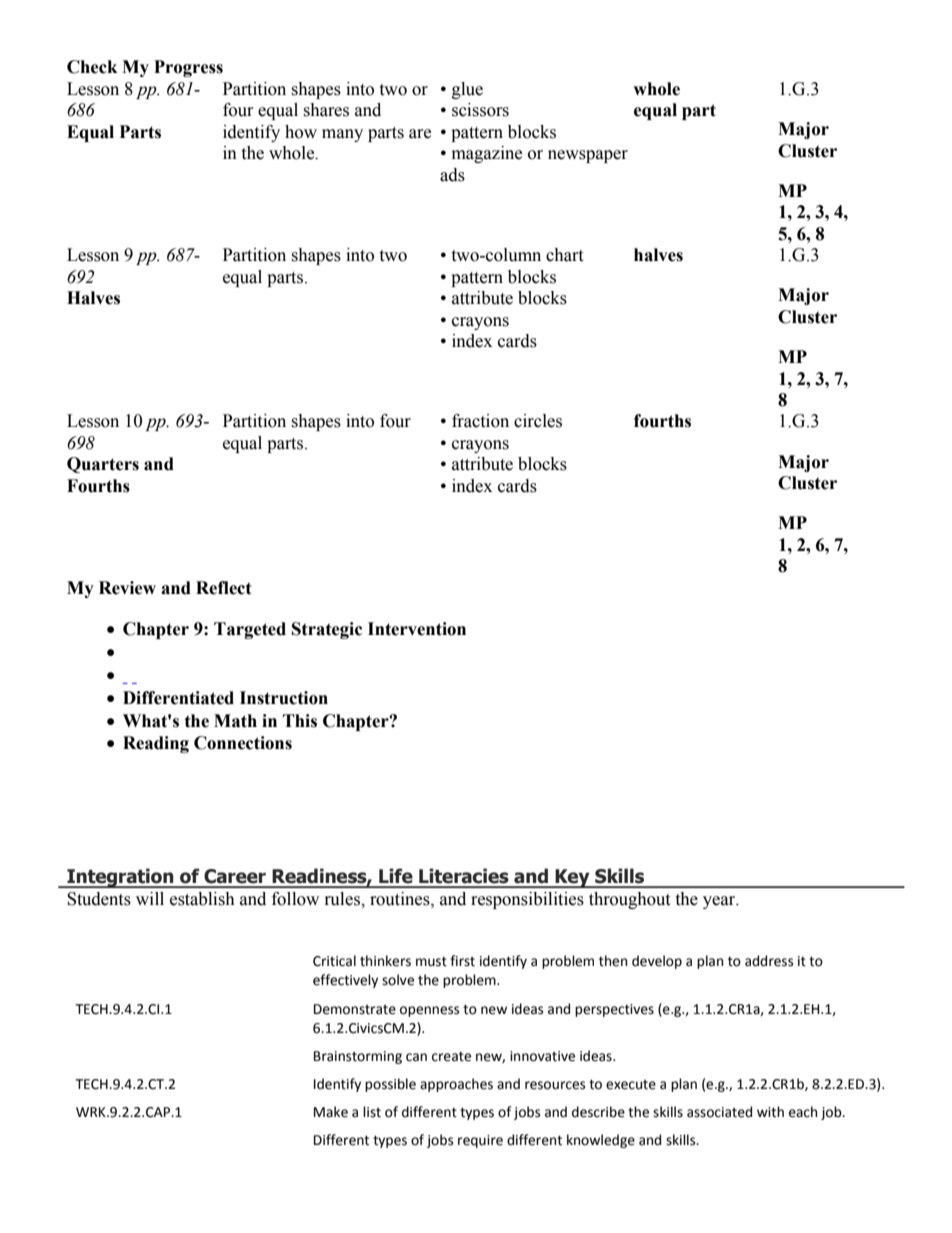  Describe the element at coordinates (456, 1085) in the image. I see `approaches` at that location.
